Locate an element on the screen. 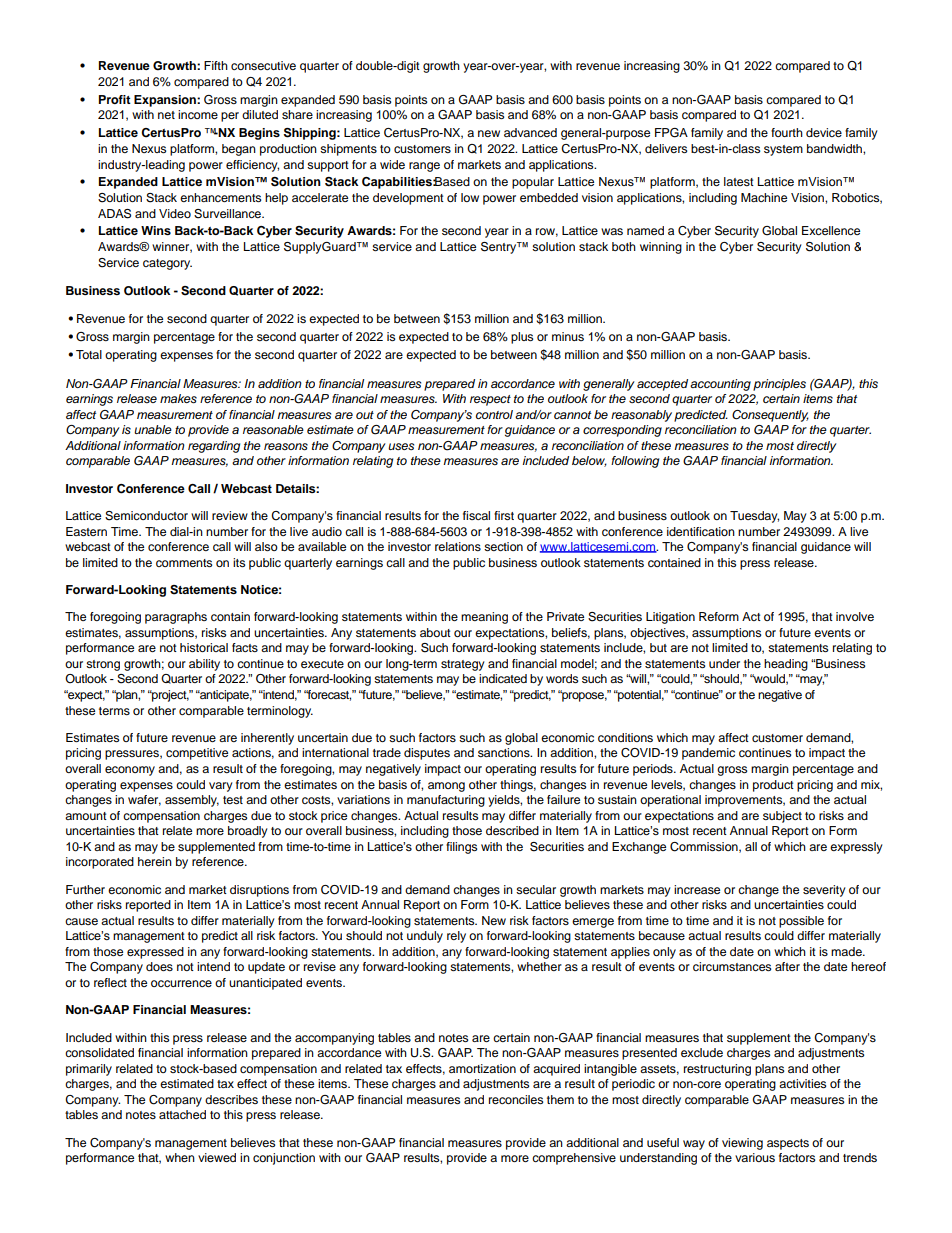  Expansion is located at coordinates (166, 101).
